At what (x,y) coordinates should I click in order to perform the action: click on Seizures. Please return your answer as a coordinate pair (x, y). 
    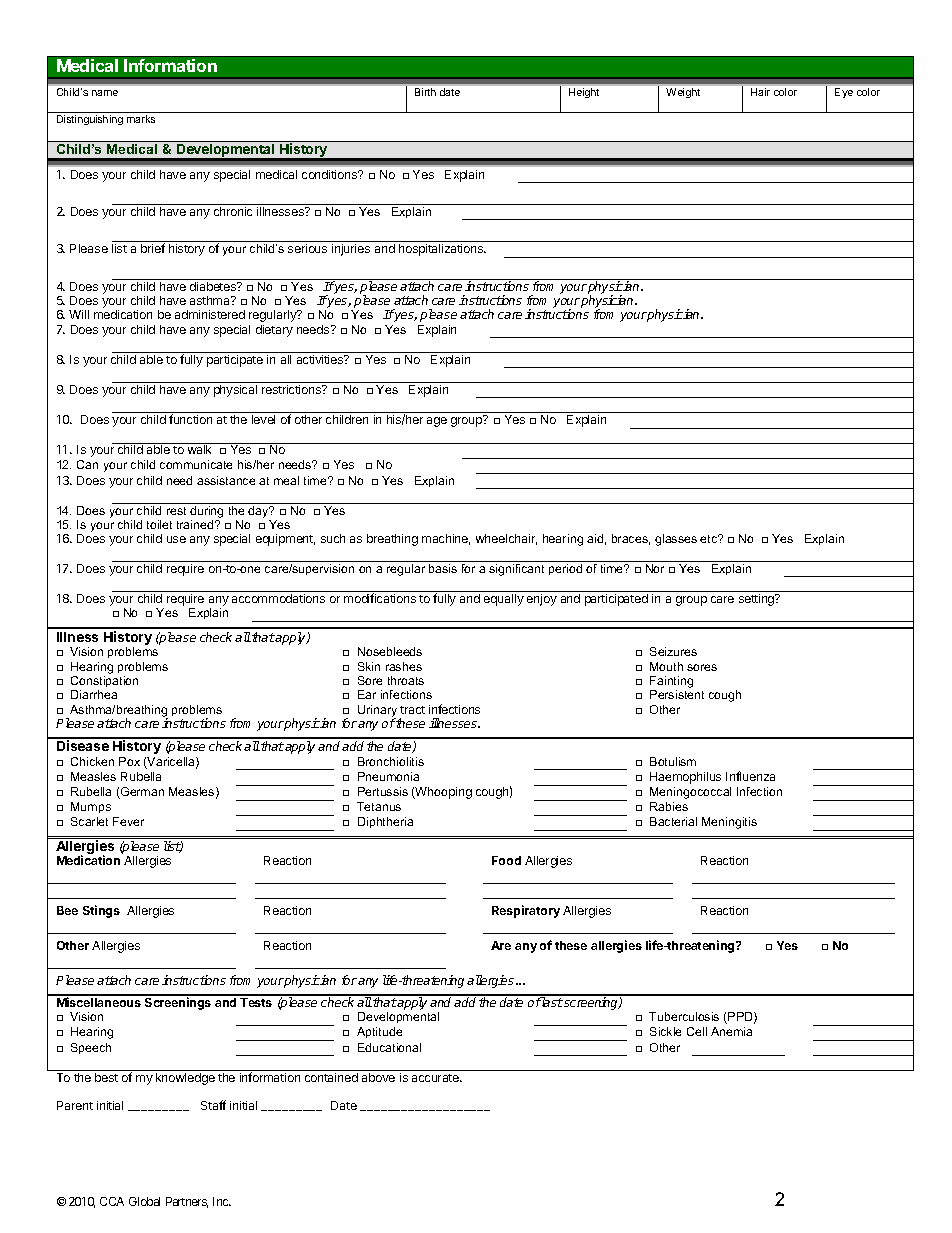
    Looking at the image, I should click on (673, 651).
